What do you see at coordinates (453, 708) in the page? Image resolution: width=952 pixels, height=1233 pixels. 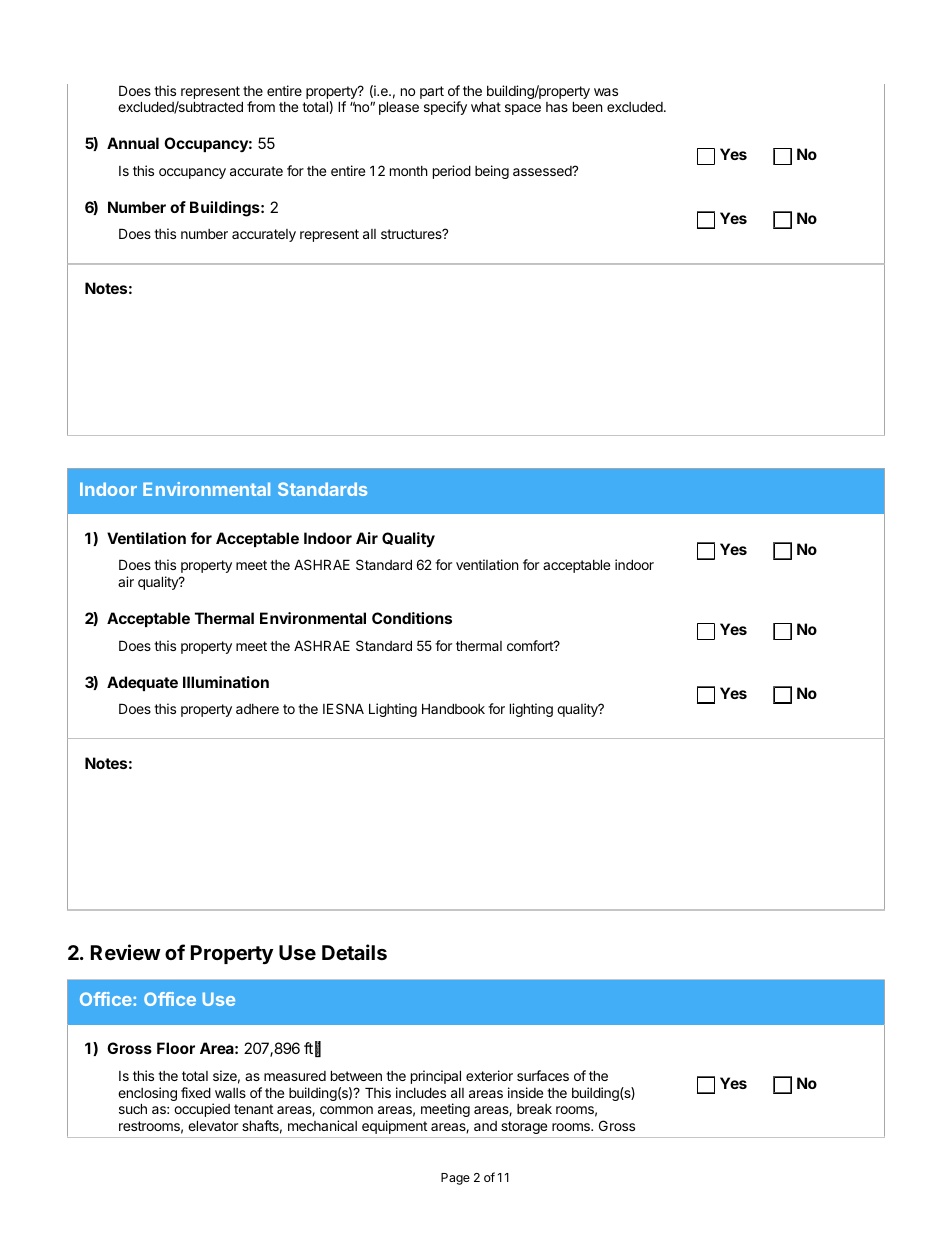 I see `Handbook` at bounding box center [453, 708].
